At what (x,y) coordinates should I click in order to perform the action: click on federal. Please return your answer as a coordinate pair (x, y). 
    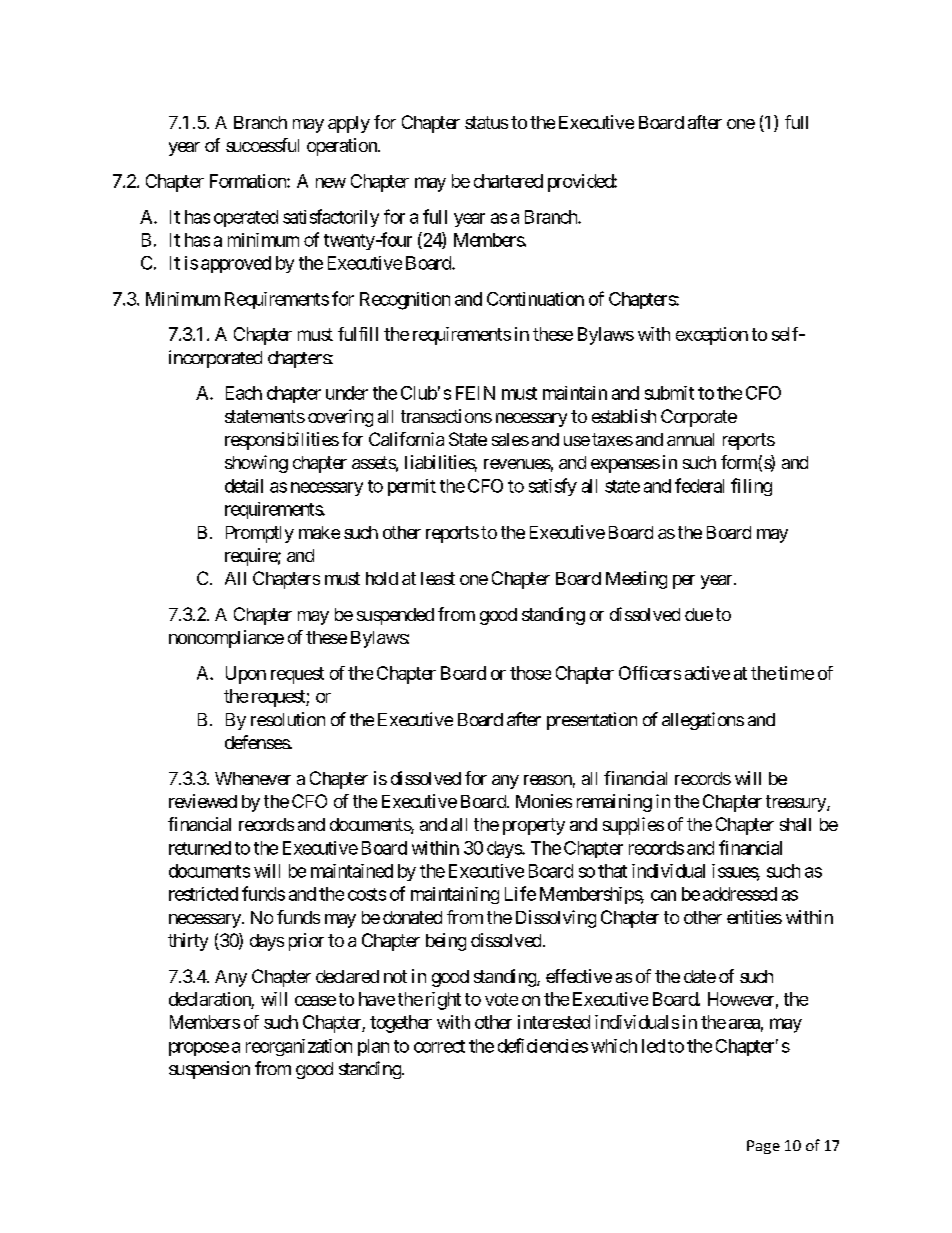
    Looking at the image, I should click on (699, 485).
